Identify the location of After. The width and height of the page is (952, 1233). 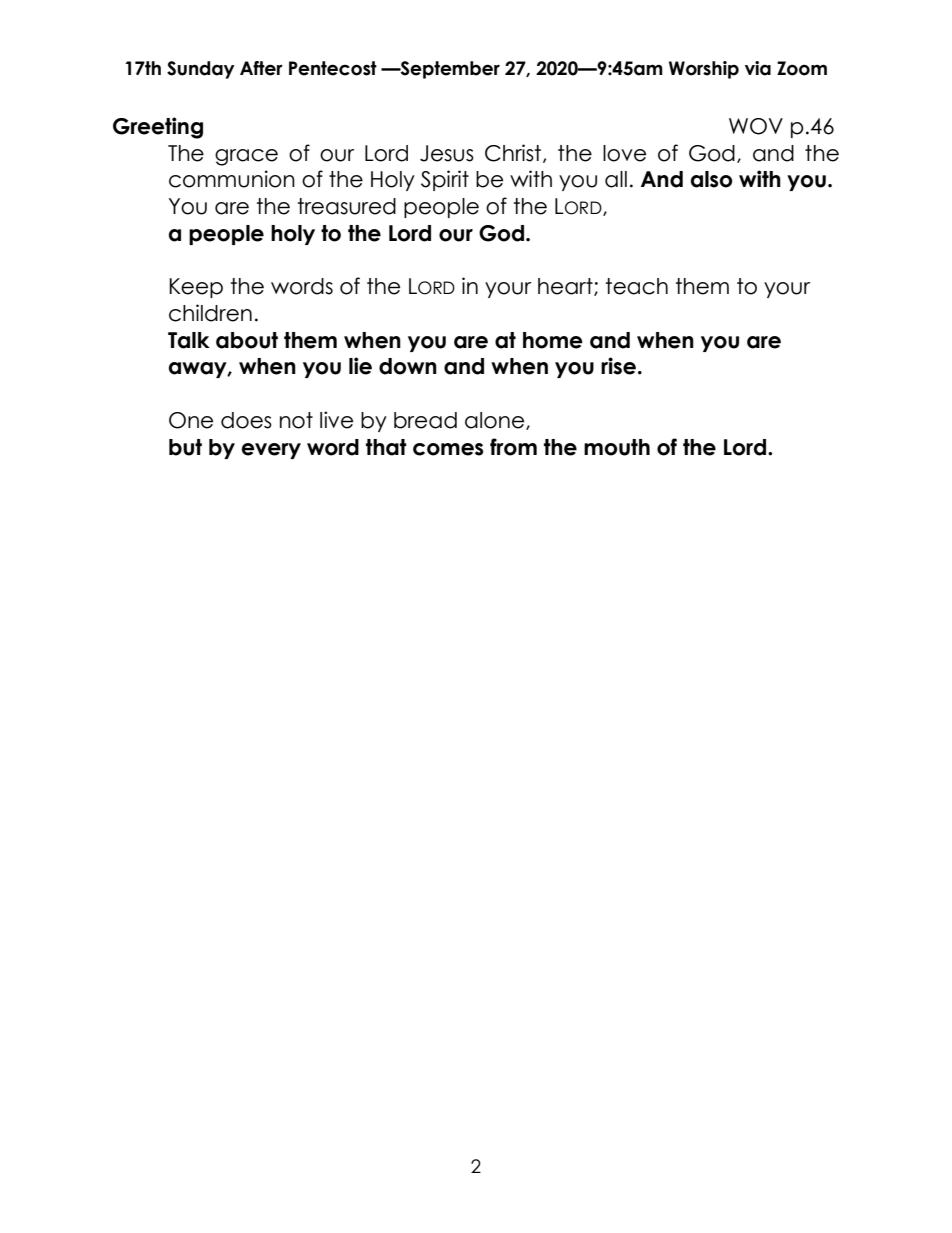
(261, 68).
